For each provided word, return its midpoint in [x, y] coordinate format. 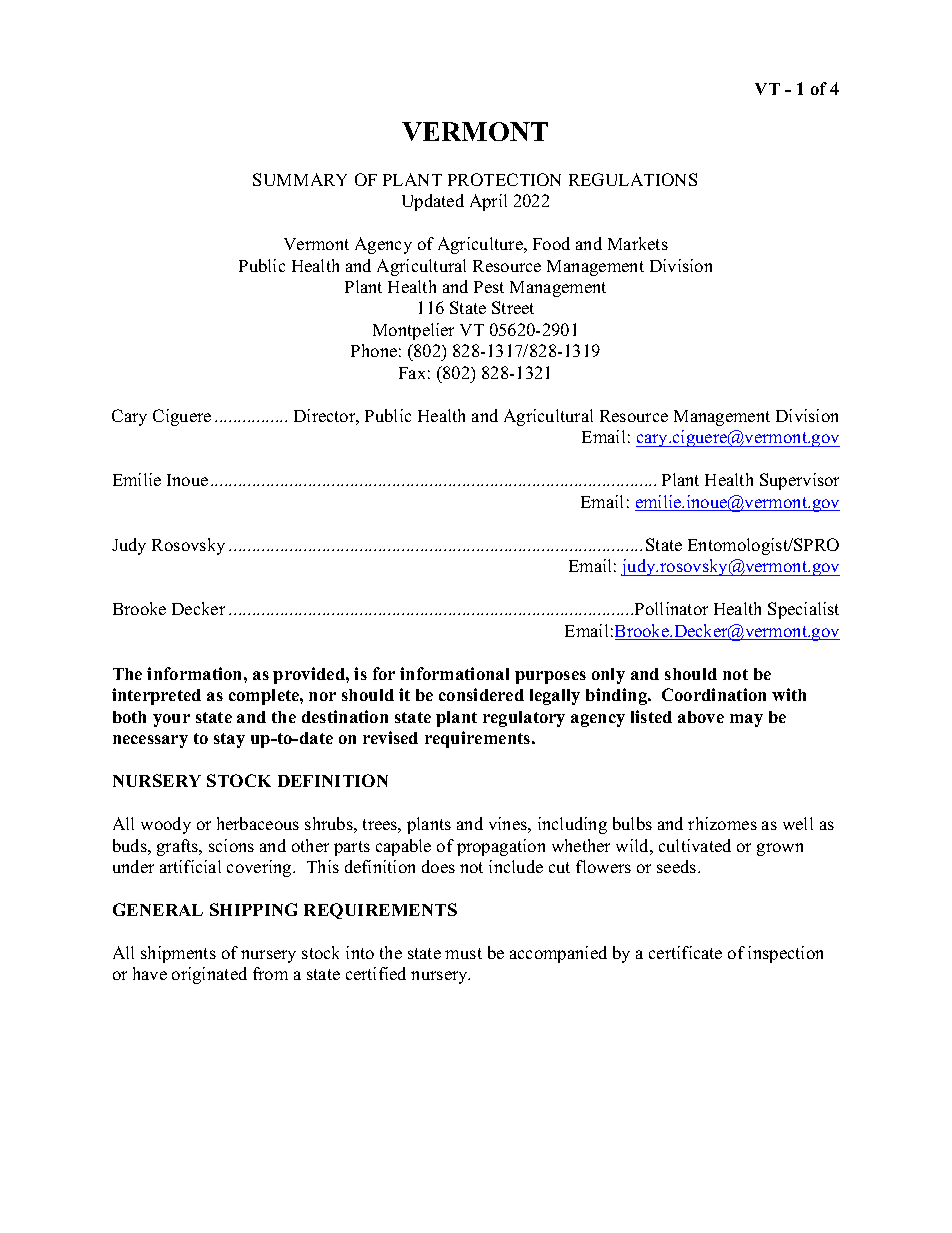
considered [481, 694]
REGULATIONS [633, 179]
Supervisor [799, 481]
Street [513, 307]
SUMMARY [300, 179]
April [488, 202]
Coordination [714, 694]
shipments [178, 954]
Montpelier [413, 331]
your [171, 720]
